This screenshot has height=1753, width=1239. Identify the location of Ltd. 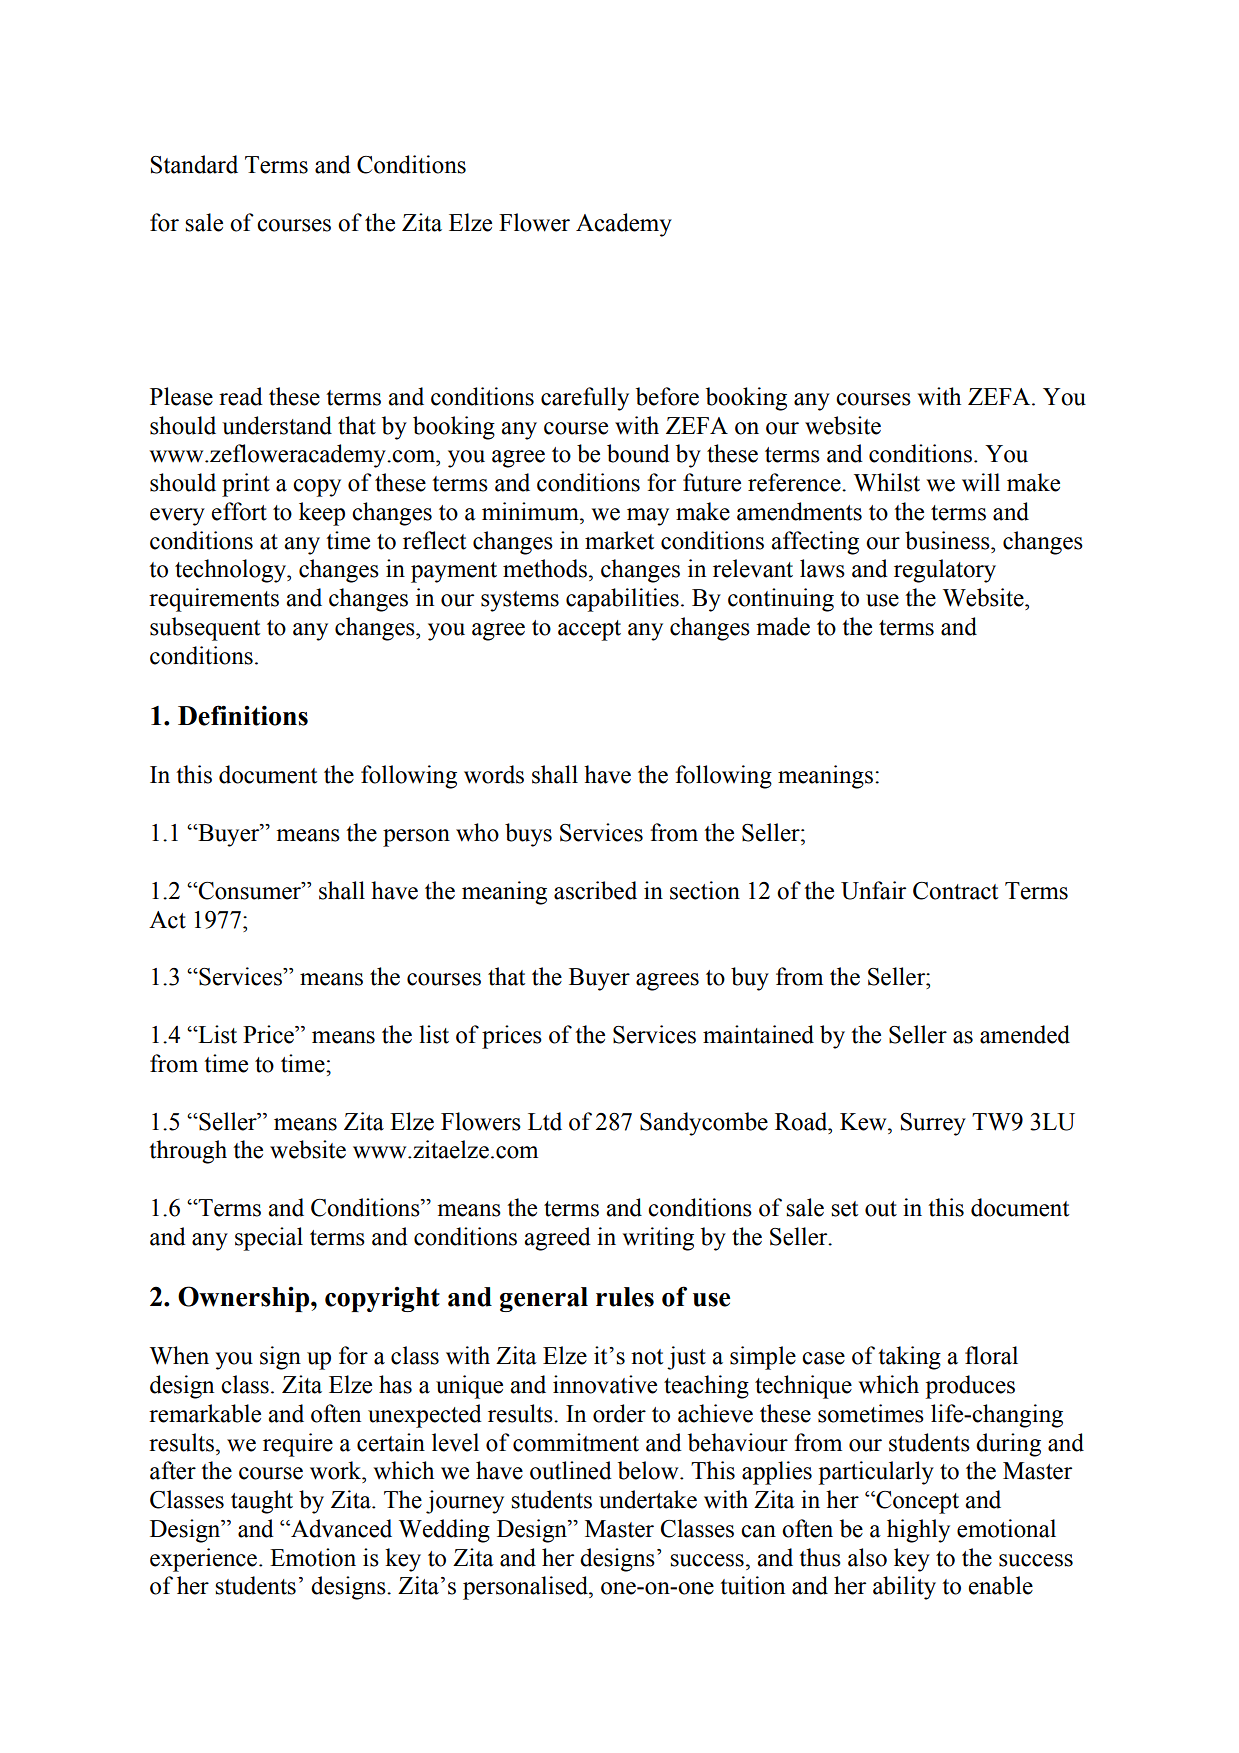
(545, 1121).
